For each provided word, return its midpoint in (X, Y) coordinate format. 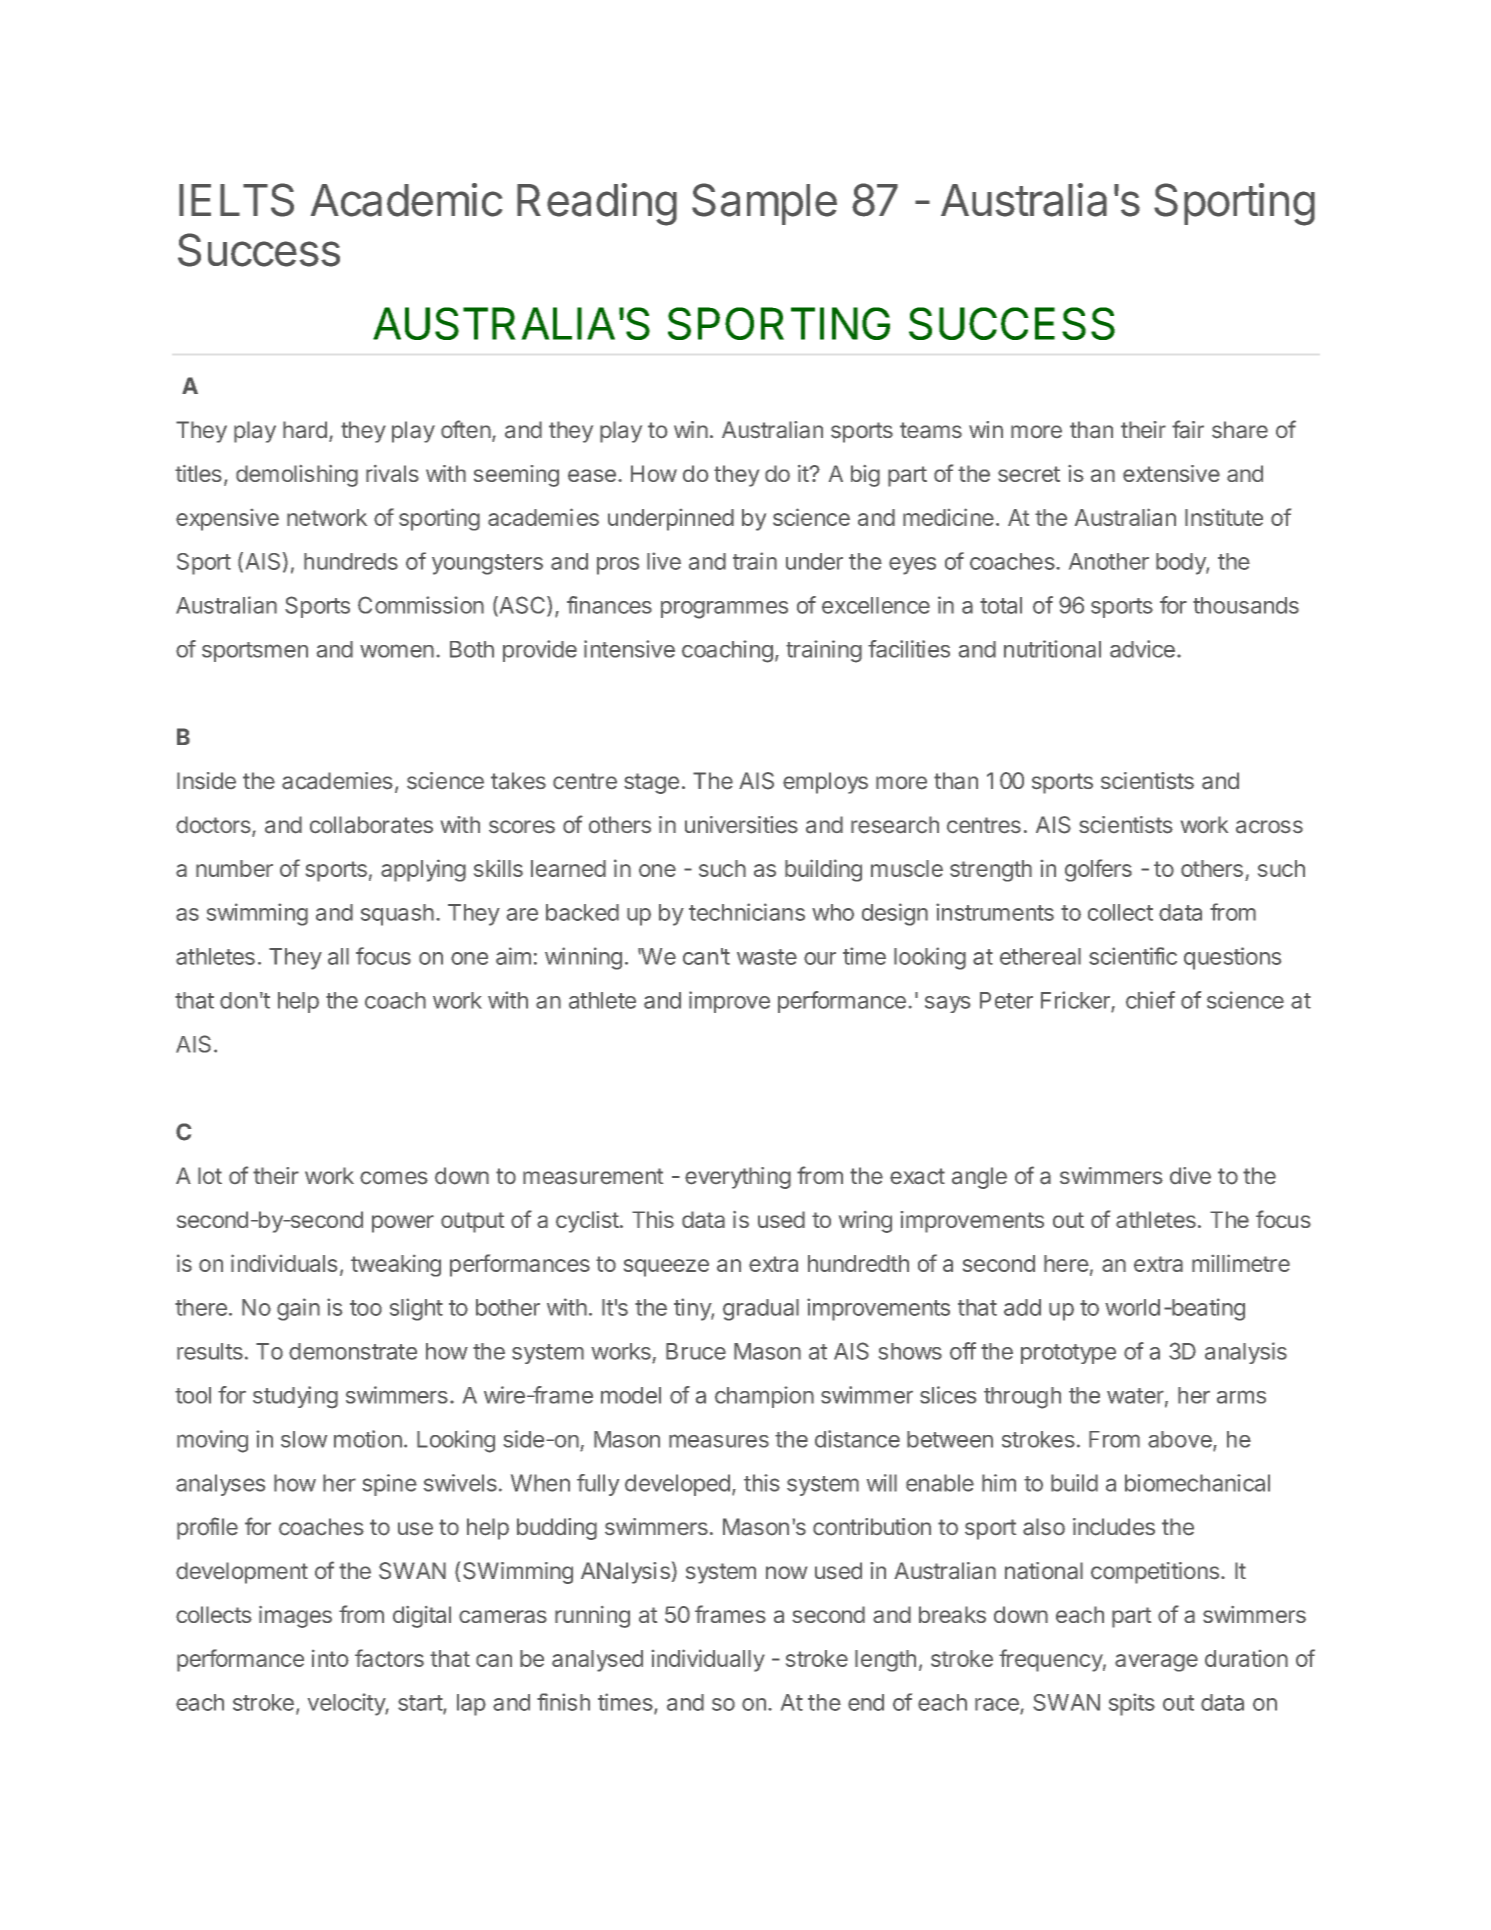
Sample (764, 204)
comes (394, 1178)
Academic (406, 200)
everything (738, 1178)
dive (1190, 1175)
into (330, 1658)
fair (1188, 429)
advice (1142, 649)
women (397, 651)
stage (651, 783)
